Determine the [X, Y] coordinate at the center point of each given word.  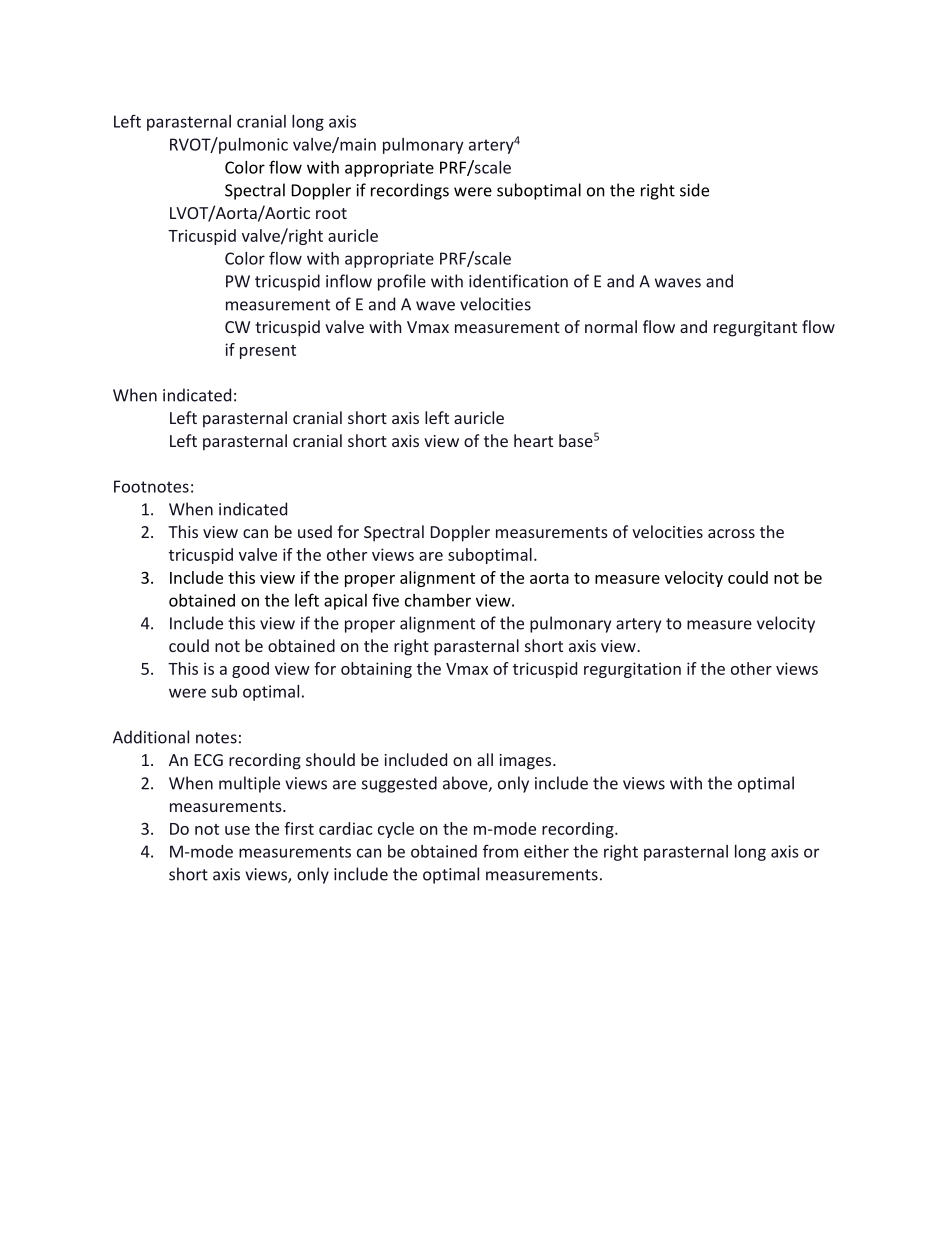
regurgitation [632, 670]
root [331, 213]
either [546, 851]
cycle [396, 830]
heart [533, 440]
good [250, 670]
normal [611, 326]
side [694, 190]
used [315, 531]
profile [402, 282]
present [268, 352]
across [731, 533]
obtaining [376, 670]
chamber [438, 600]
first [299, 828]
